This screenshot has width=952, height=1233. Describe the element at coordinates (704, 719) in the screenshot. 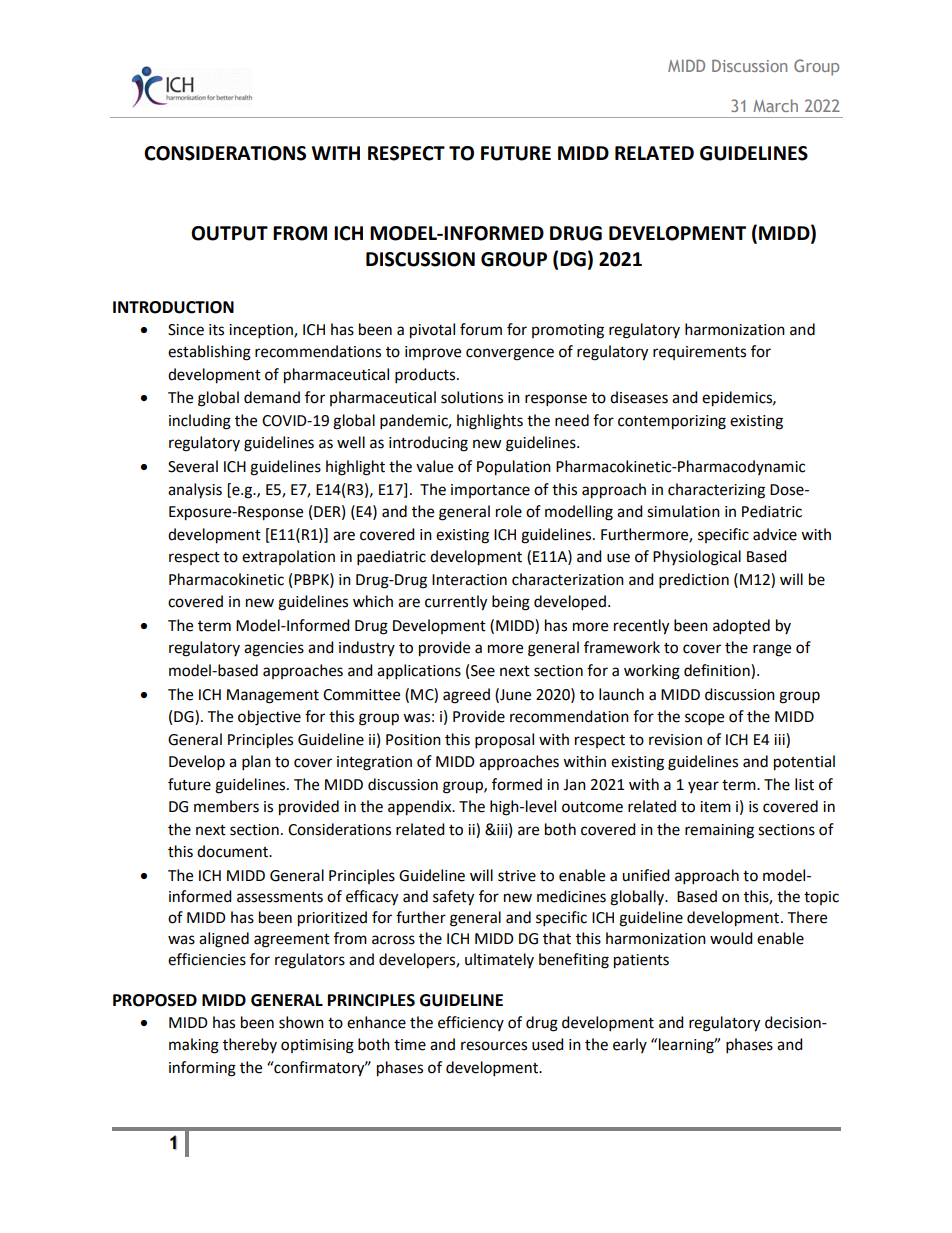

I see `scope` at that location.
